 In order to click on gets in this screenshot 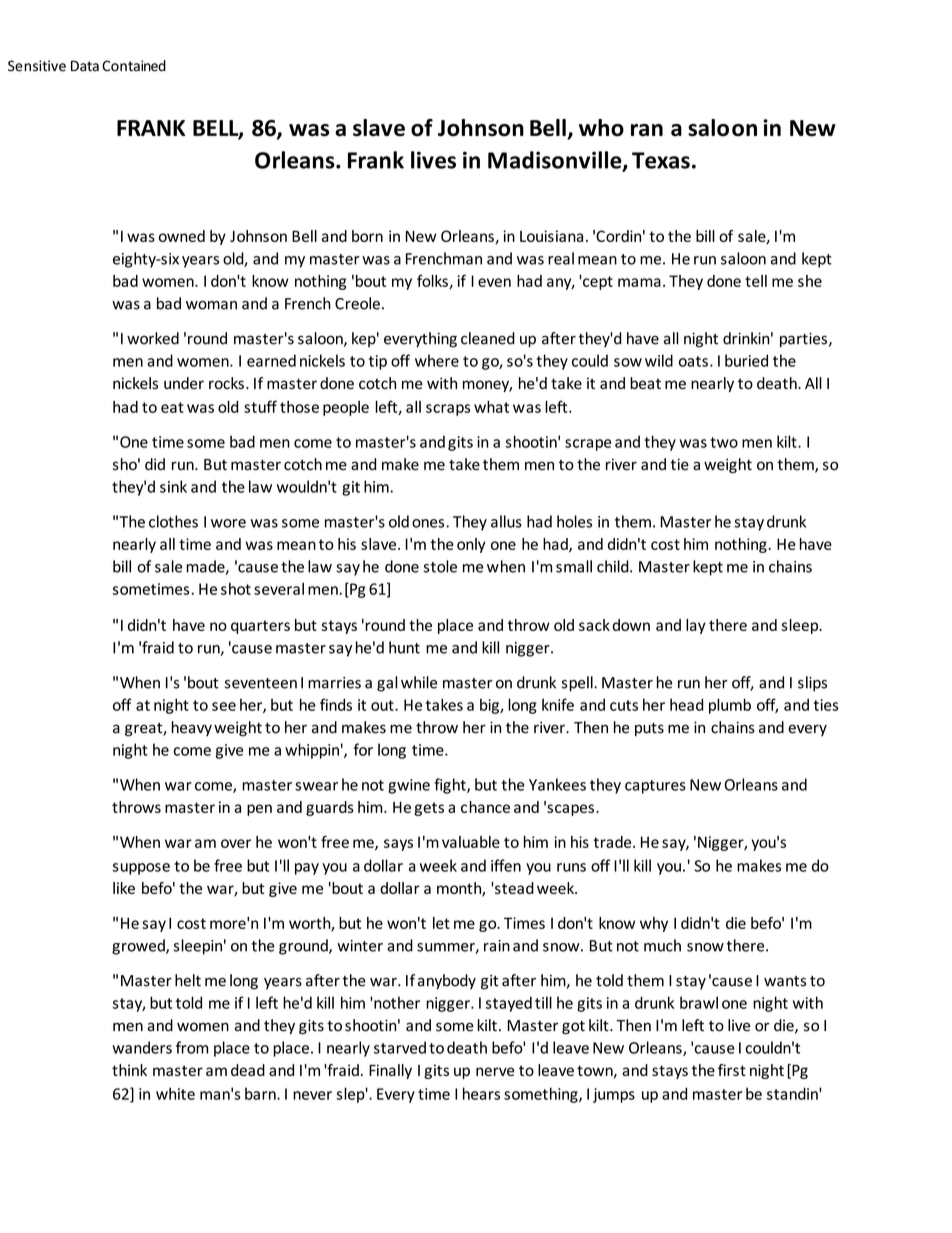, I will do `click(429, 809)`.
